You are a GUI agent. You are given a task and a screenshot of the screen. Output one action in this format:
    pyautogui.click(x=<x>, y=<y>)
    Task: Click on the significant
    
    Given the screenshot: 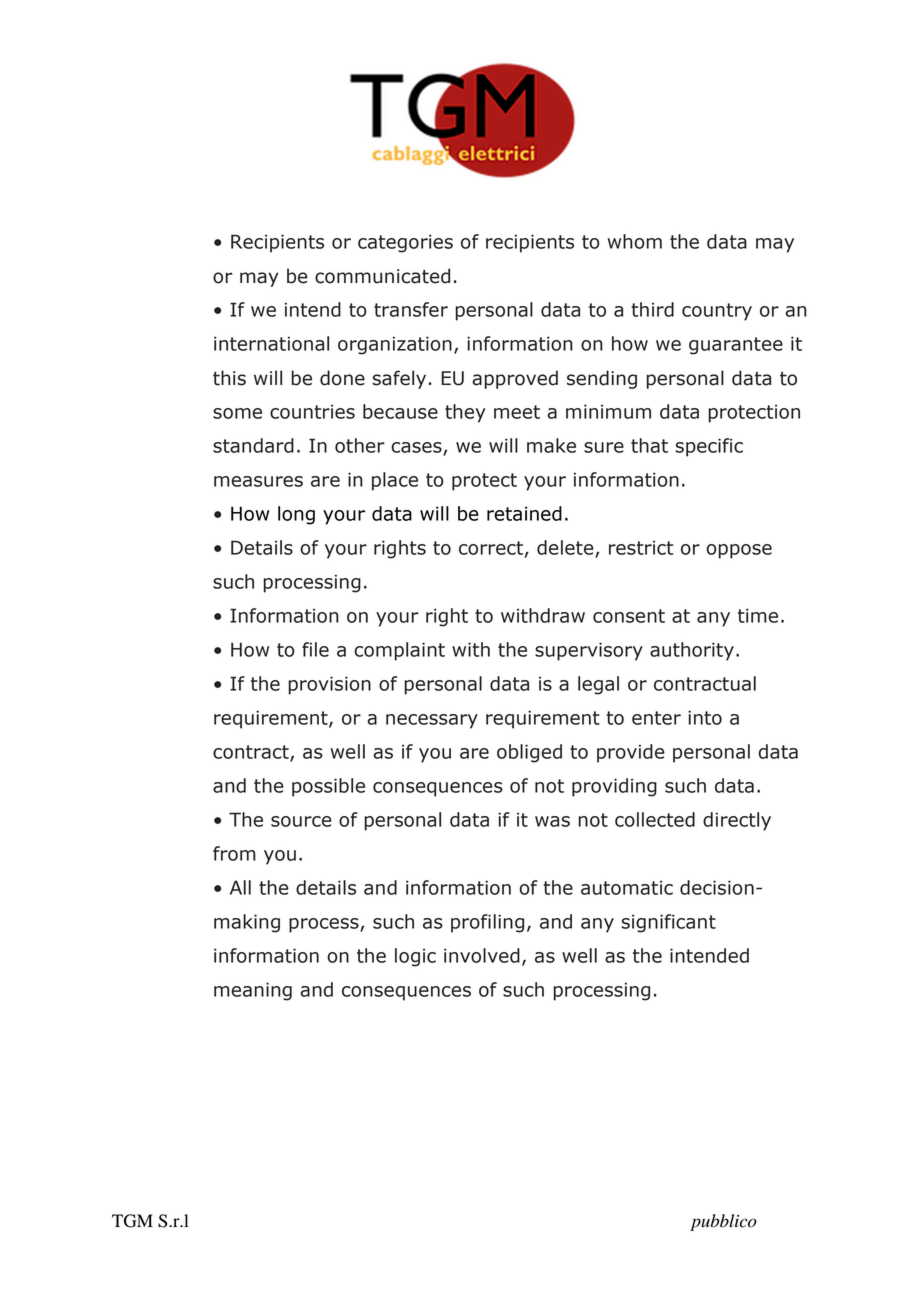 What is the action you would take?
    pyautogui.click(x=668, y=923)
